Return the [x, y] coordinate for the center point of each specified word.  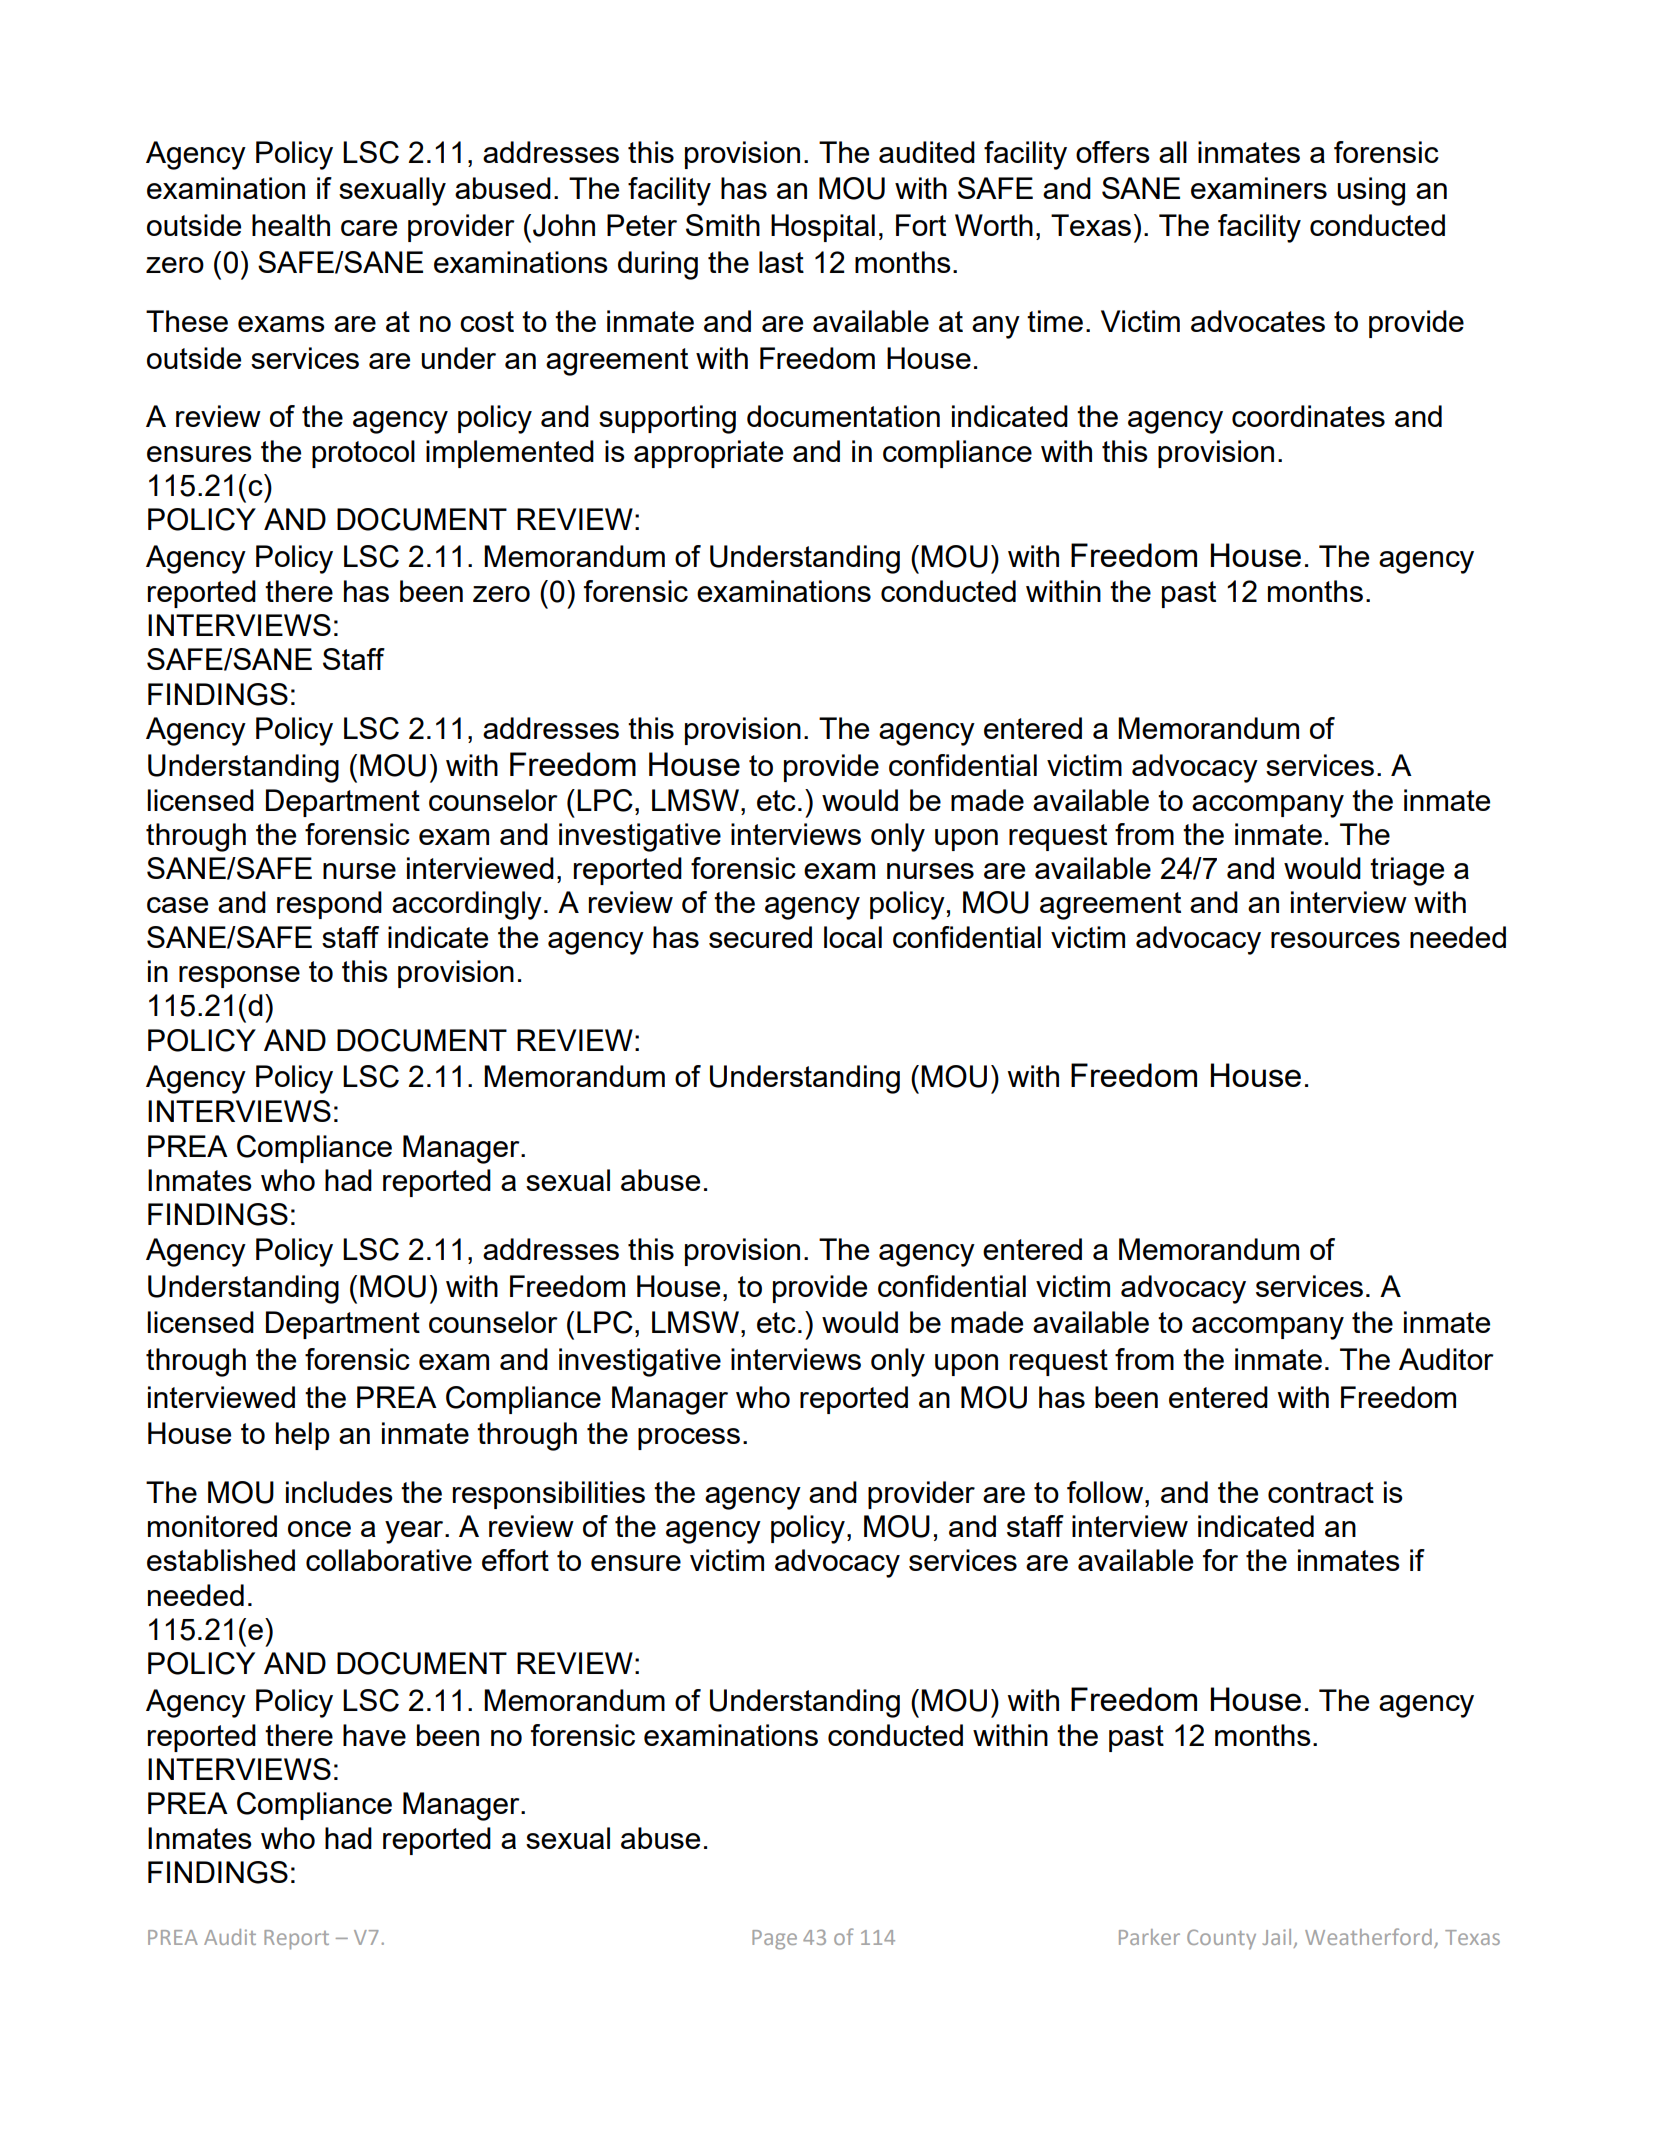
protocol [363, 454]
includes [339, 1492]
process [689, 1439]
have [374, 1735]
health [291, 225]
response [239, 977]
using [1371, 191]
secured [760, 937]
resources [1335, 940]
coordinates [1308, 416]
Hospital [823, 228]
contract [1321, 1492]
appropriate [708, 454]
